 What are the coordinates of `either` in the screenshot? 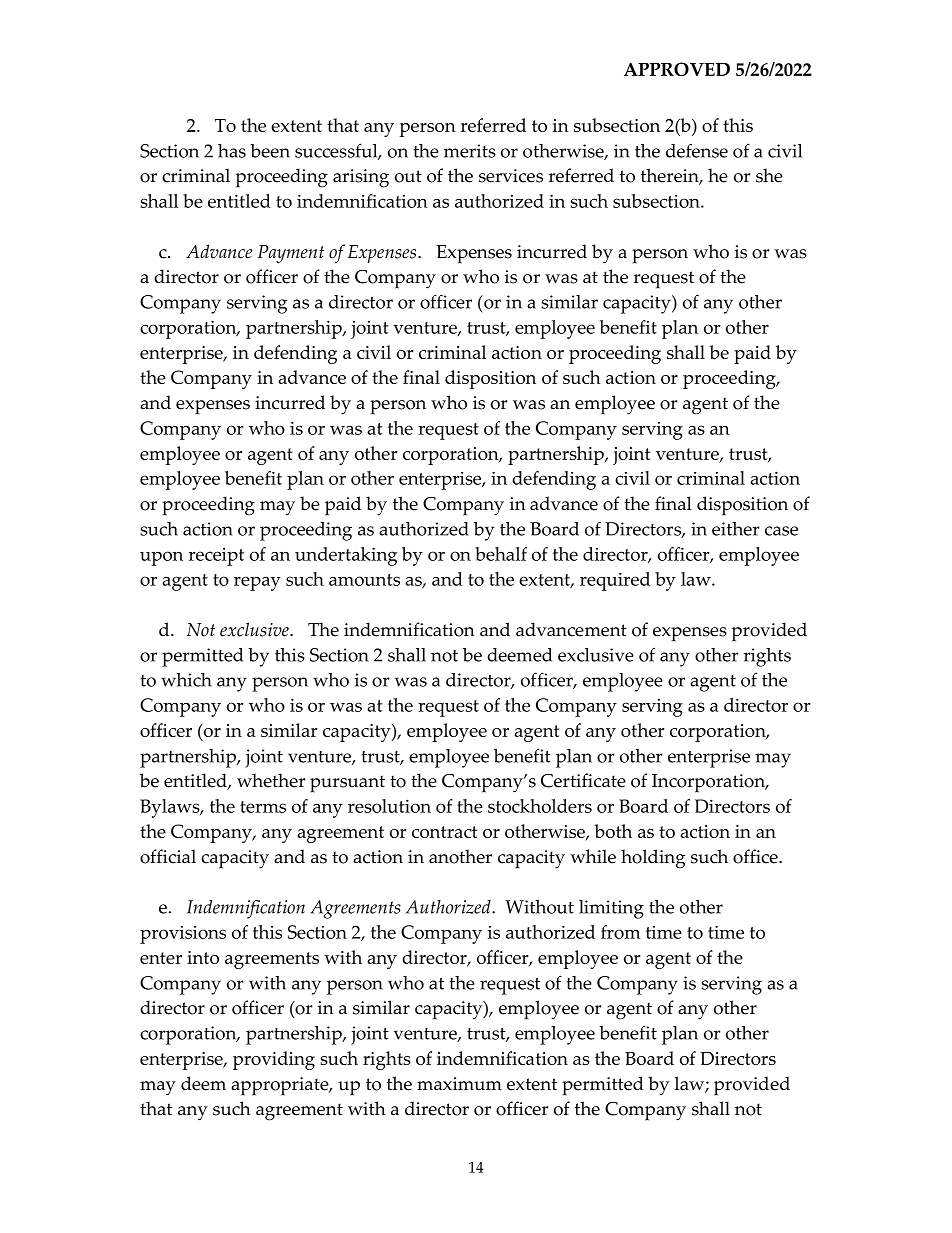 It's located at (735, 529).
